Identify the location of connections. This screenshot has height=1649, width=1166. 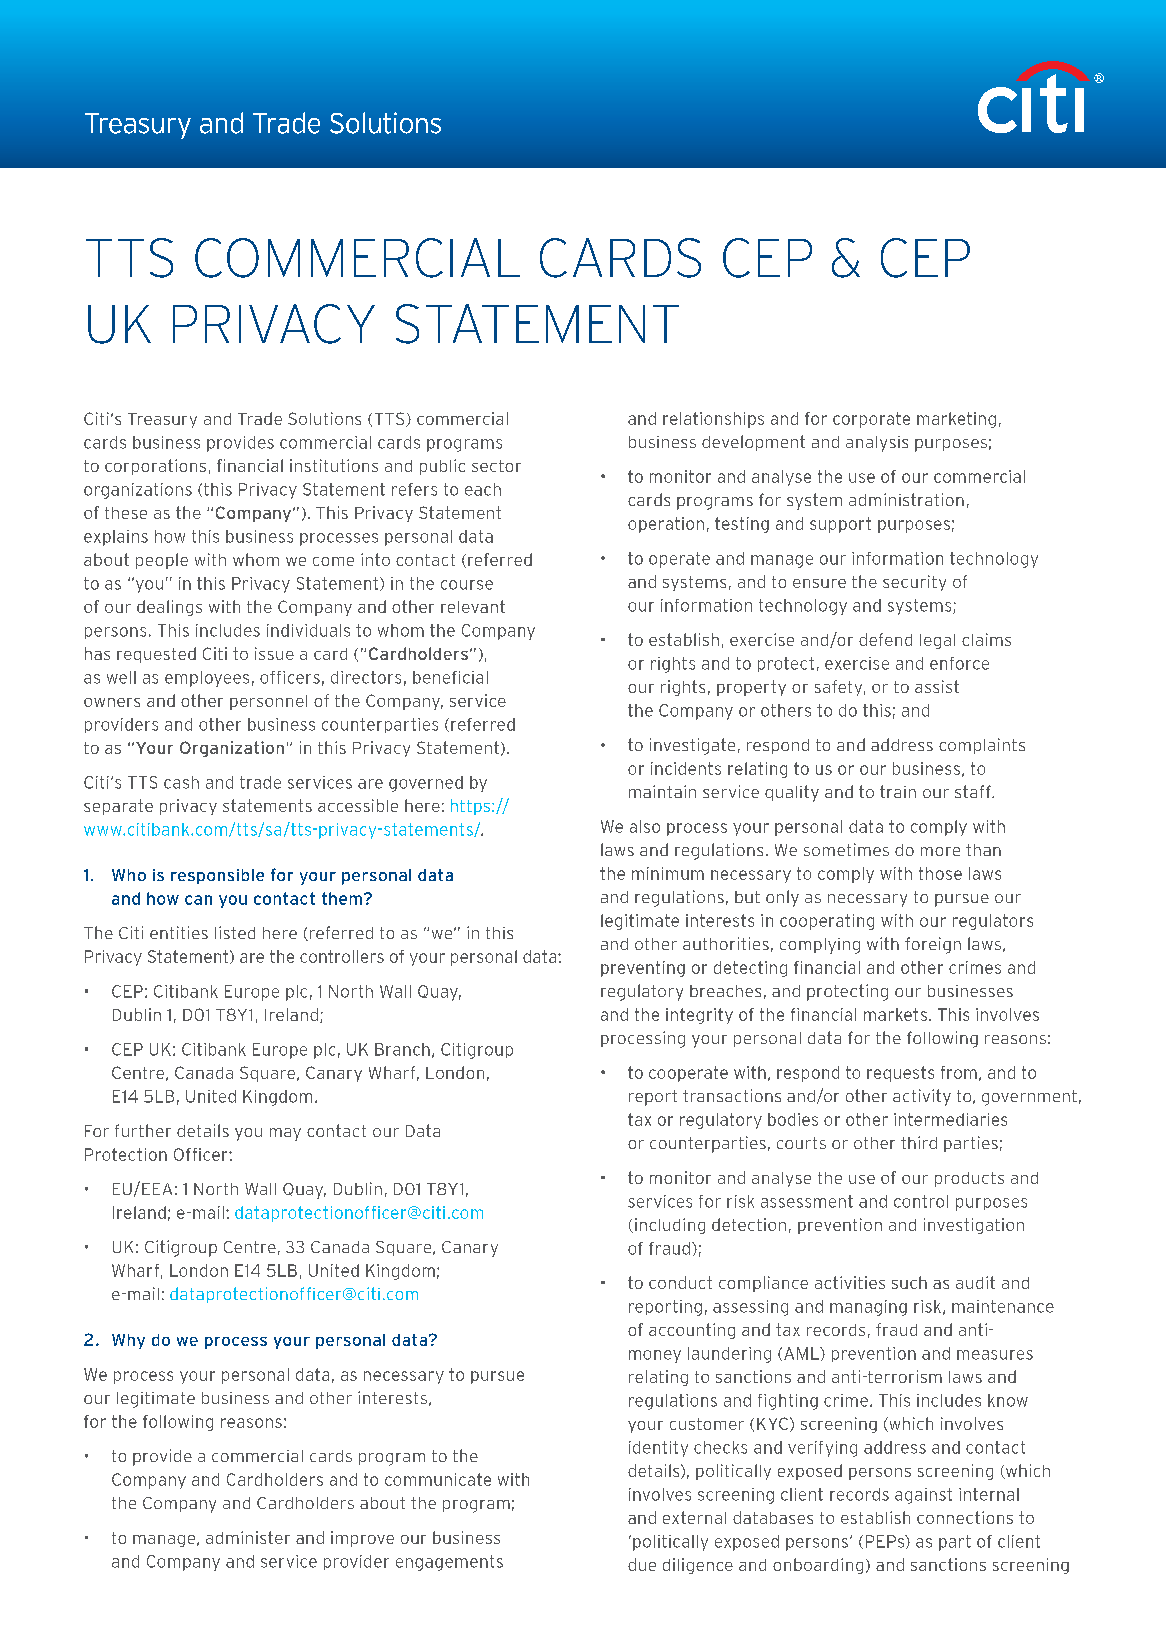
(965, 1517).
